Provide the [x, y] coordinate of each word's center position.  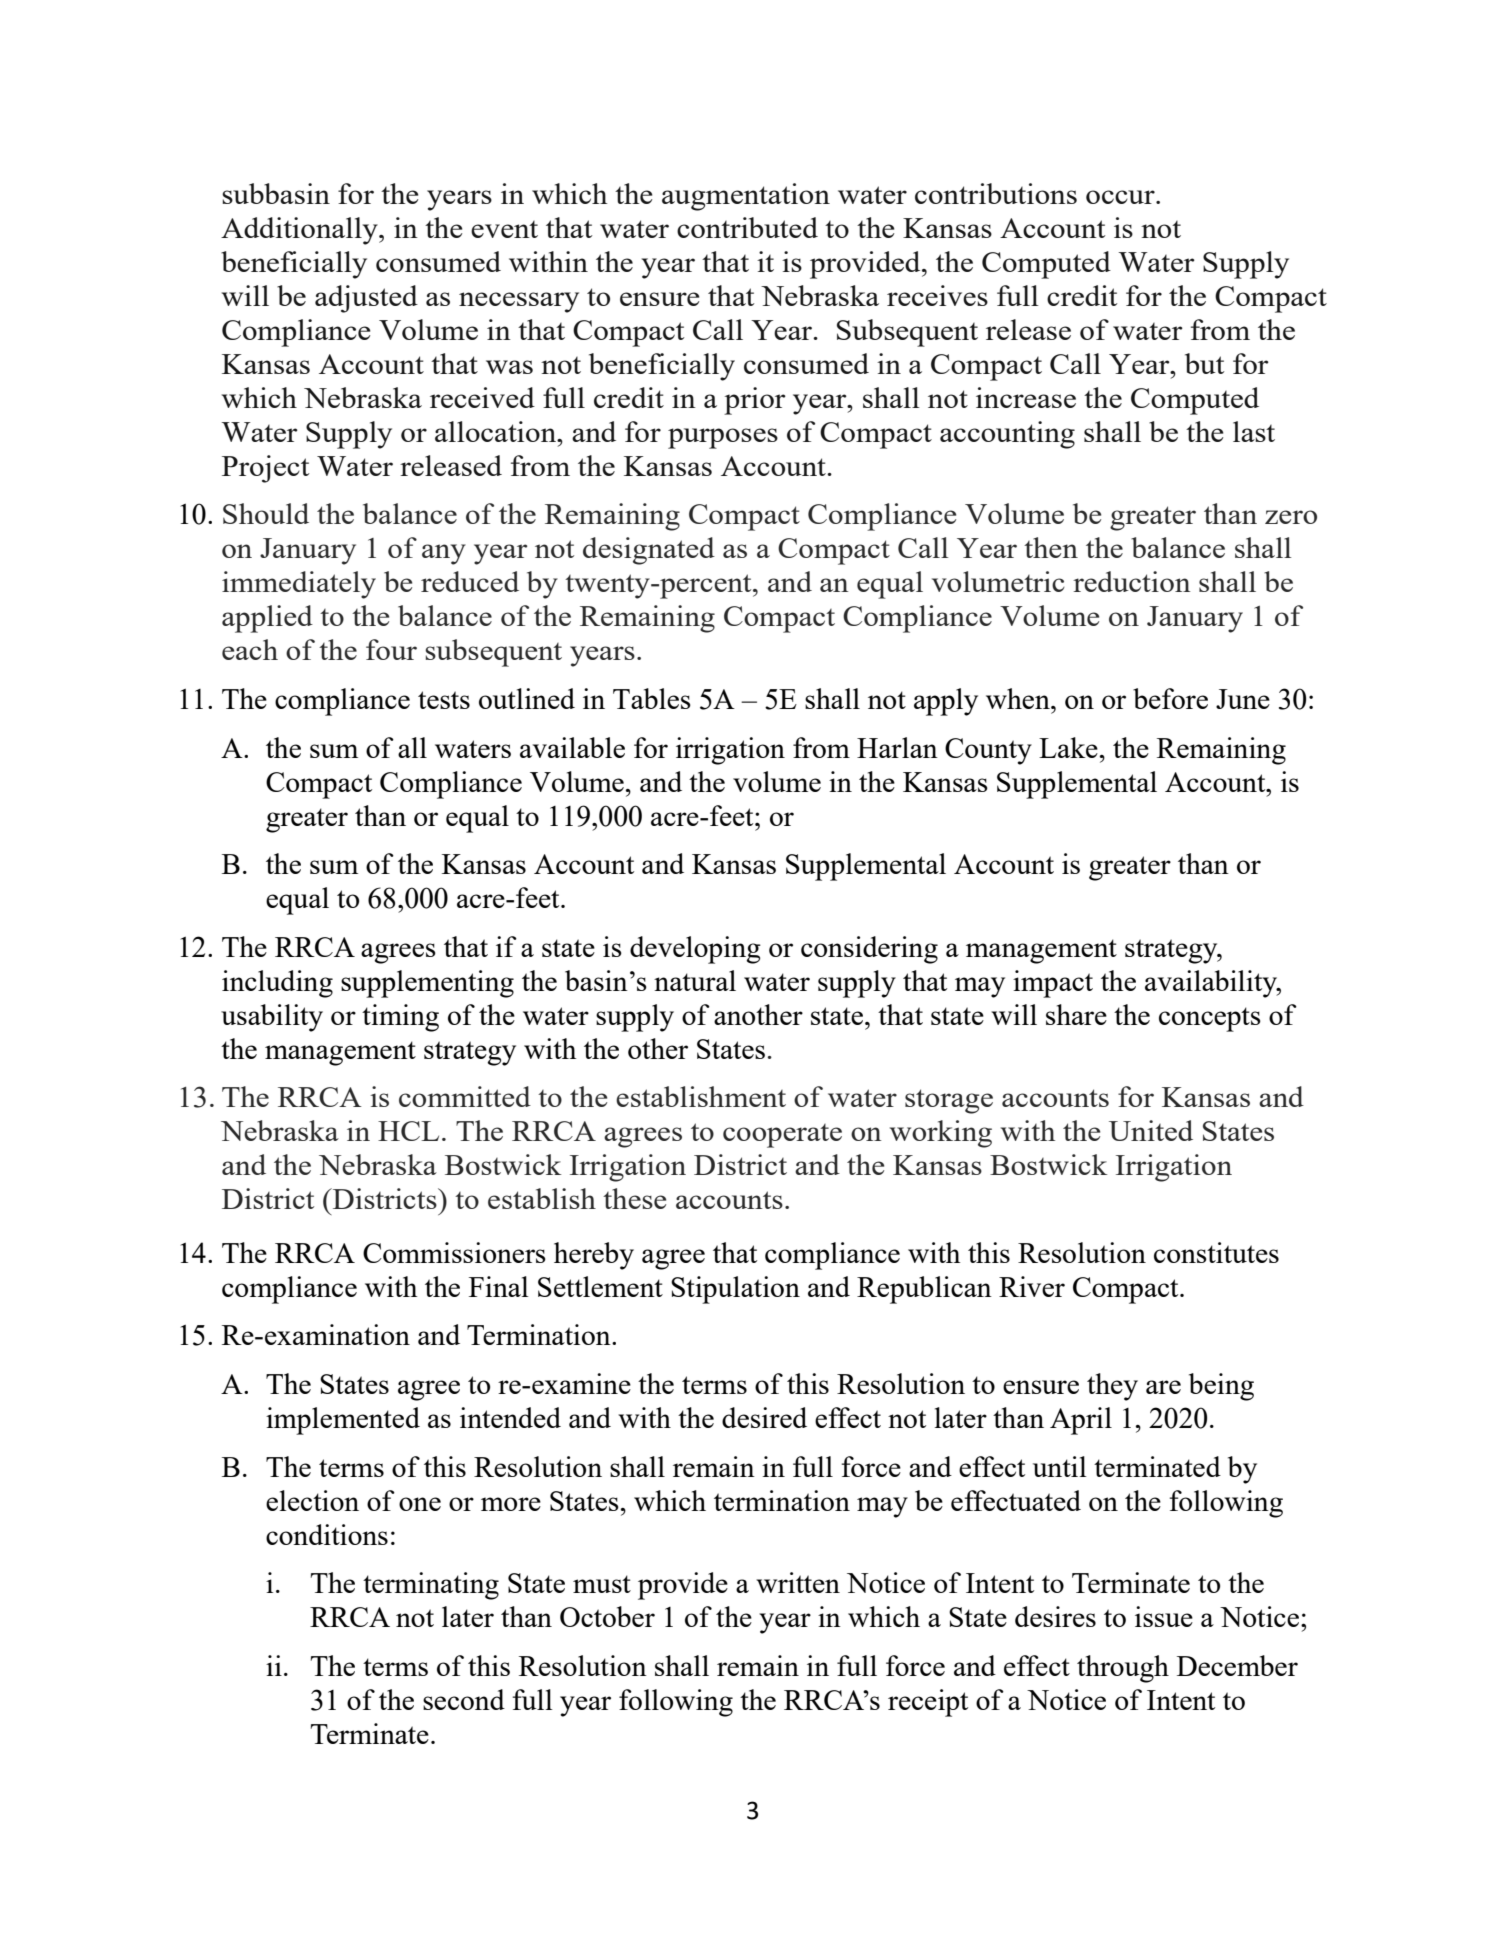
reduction [1132, 581]
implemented [343, 1421]
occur [1121, 197]
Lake [1068, 747]
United [1151, 1130]
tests [444, 700]
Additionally [300, 231]
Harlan [897, 747]
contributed [747, 227]
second [464, 1699]
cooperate [782, 1136]
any [444, 554]
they [1112, 1387]
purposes [723, 438]
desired [764, 1417]
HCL [408, 1131]
